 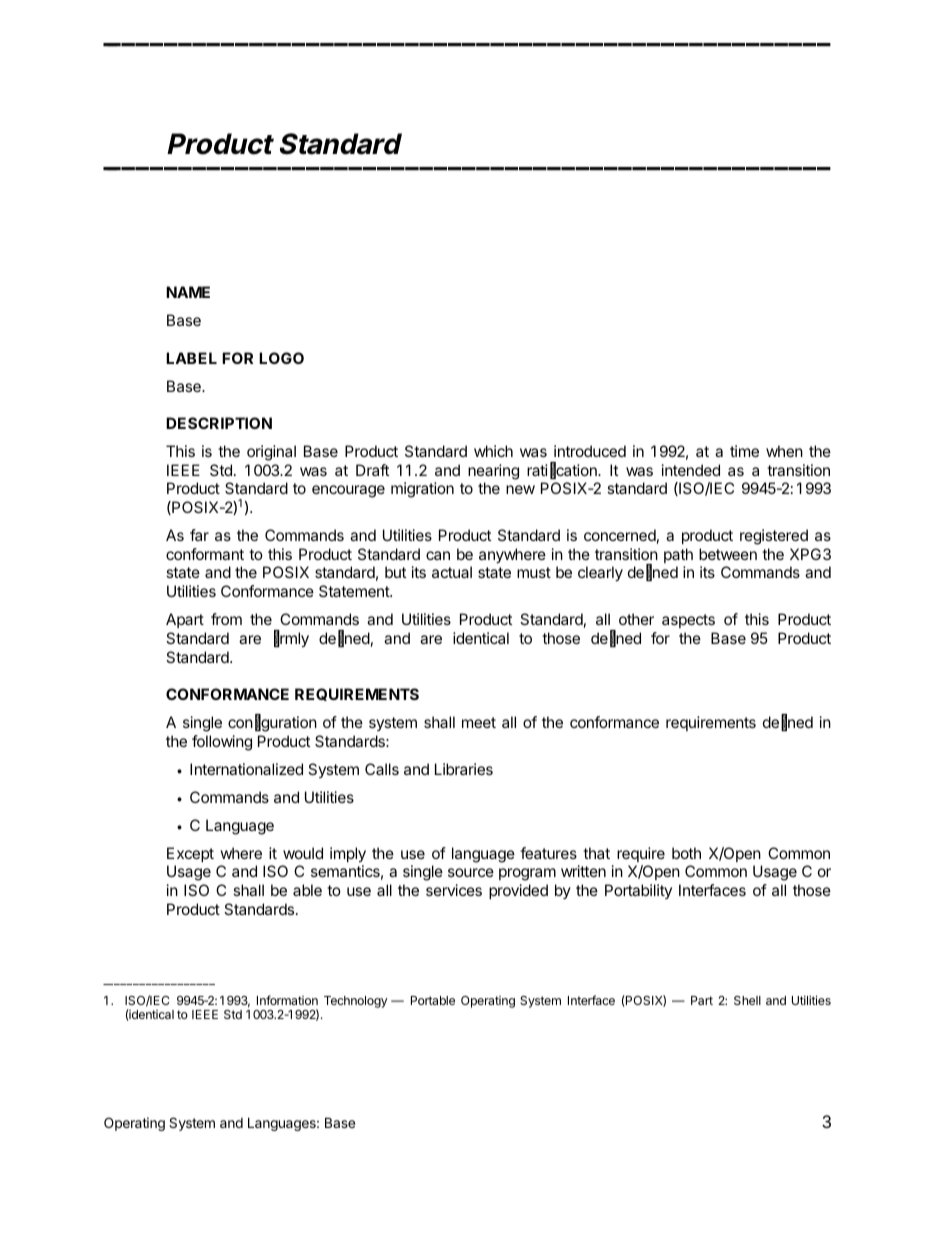 What do you see at coordinates (438, 555) in the image?
I see `can` at bounding box center [438, 555].
